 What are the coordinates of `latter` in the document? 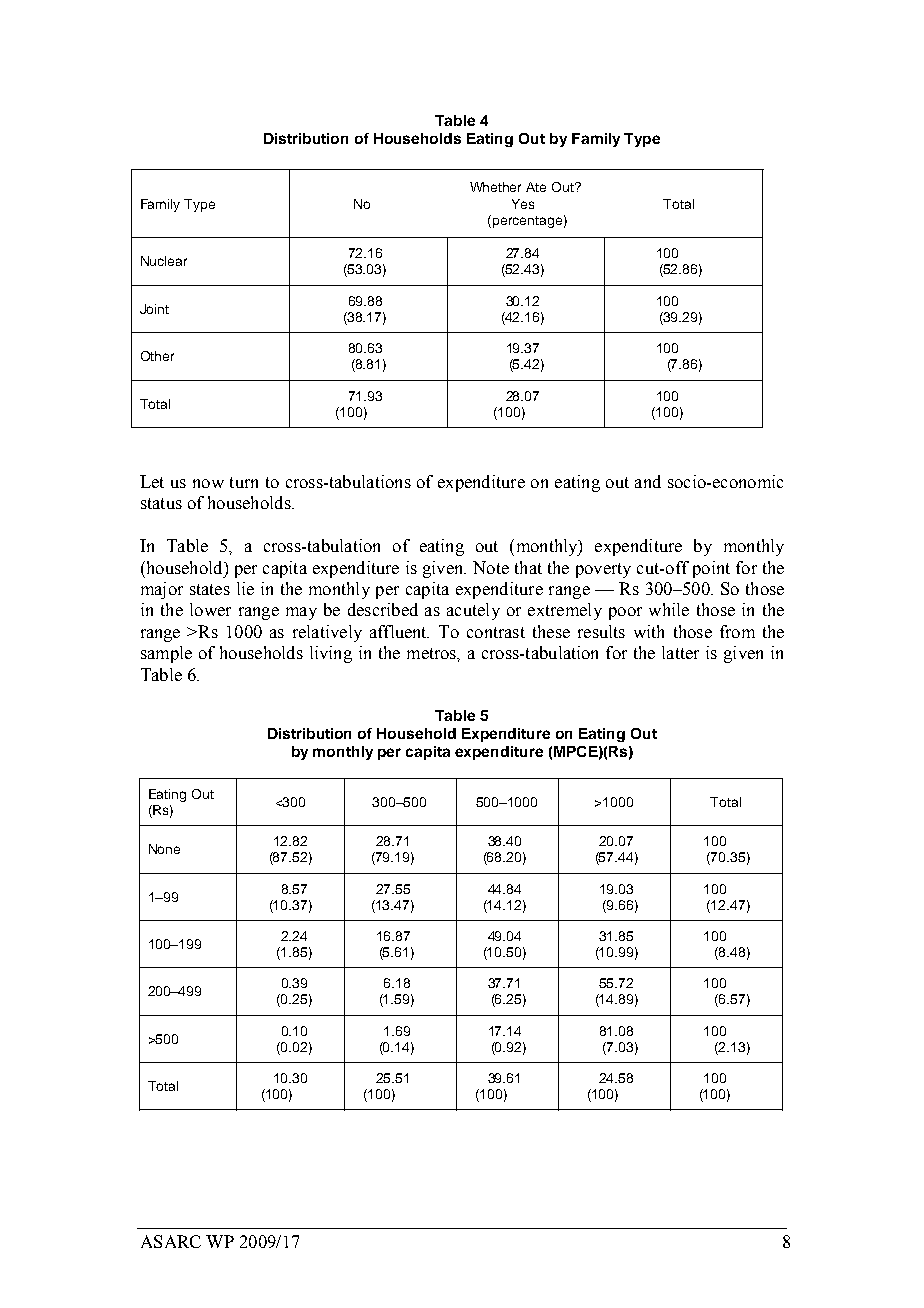 It's located at (680, 652).
